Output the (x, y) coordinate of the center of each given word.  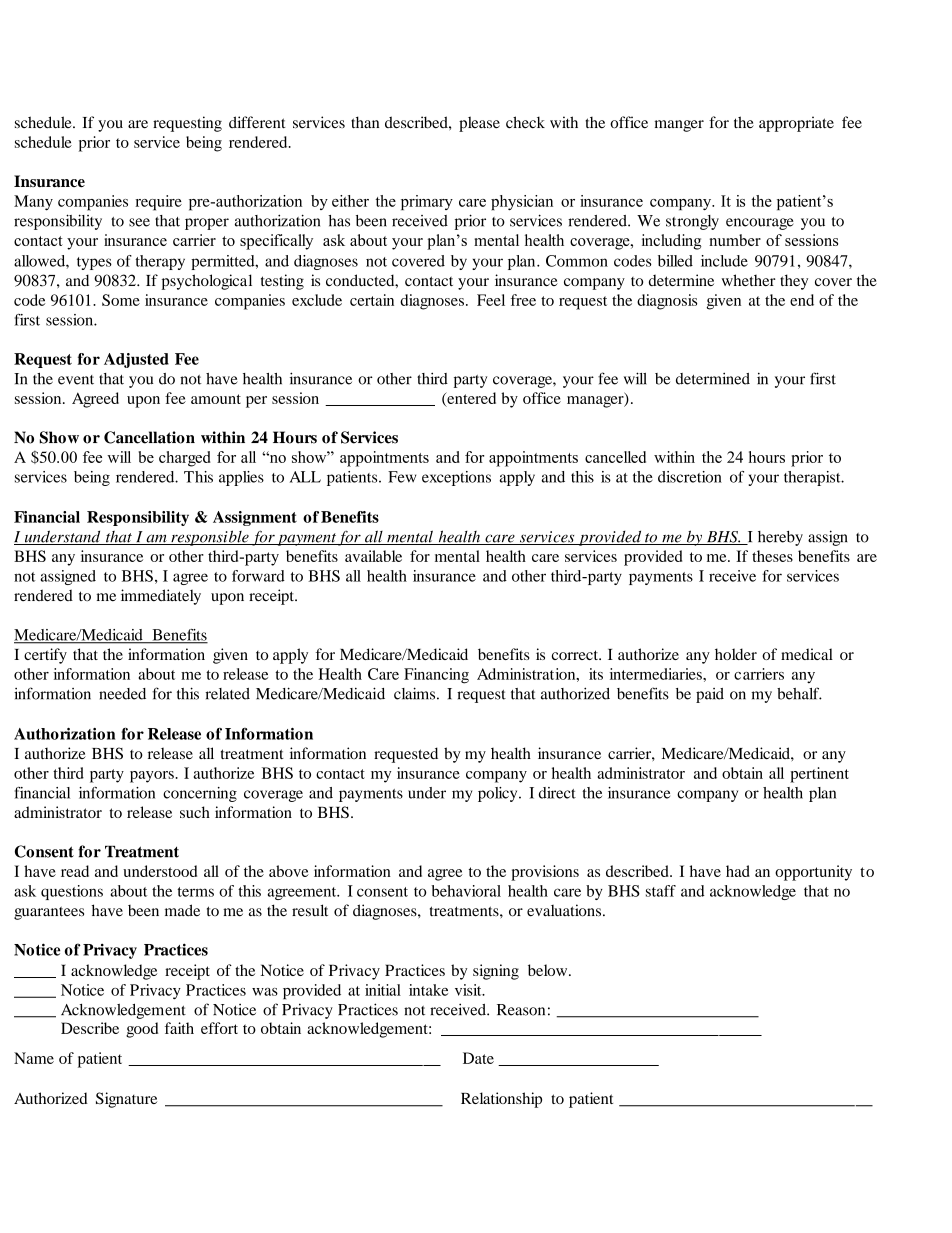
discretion (690, 477)
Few (402, 477)
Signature (126, 1100)
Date (478, 1058)
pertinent (819, 775)
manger (679, 126)
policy (499, 794)
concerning (200, 794)
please (479, 124)
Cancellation (149, 437)
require (158, 203)
